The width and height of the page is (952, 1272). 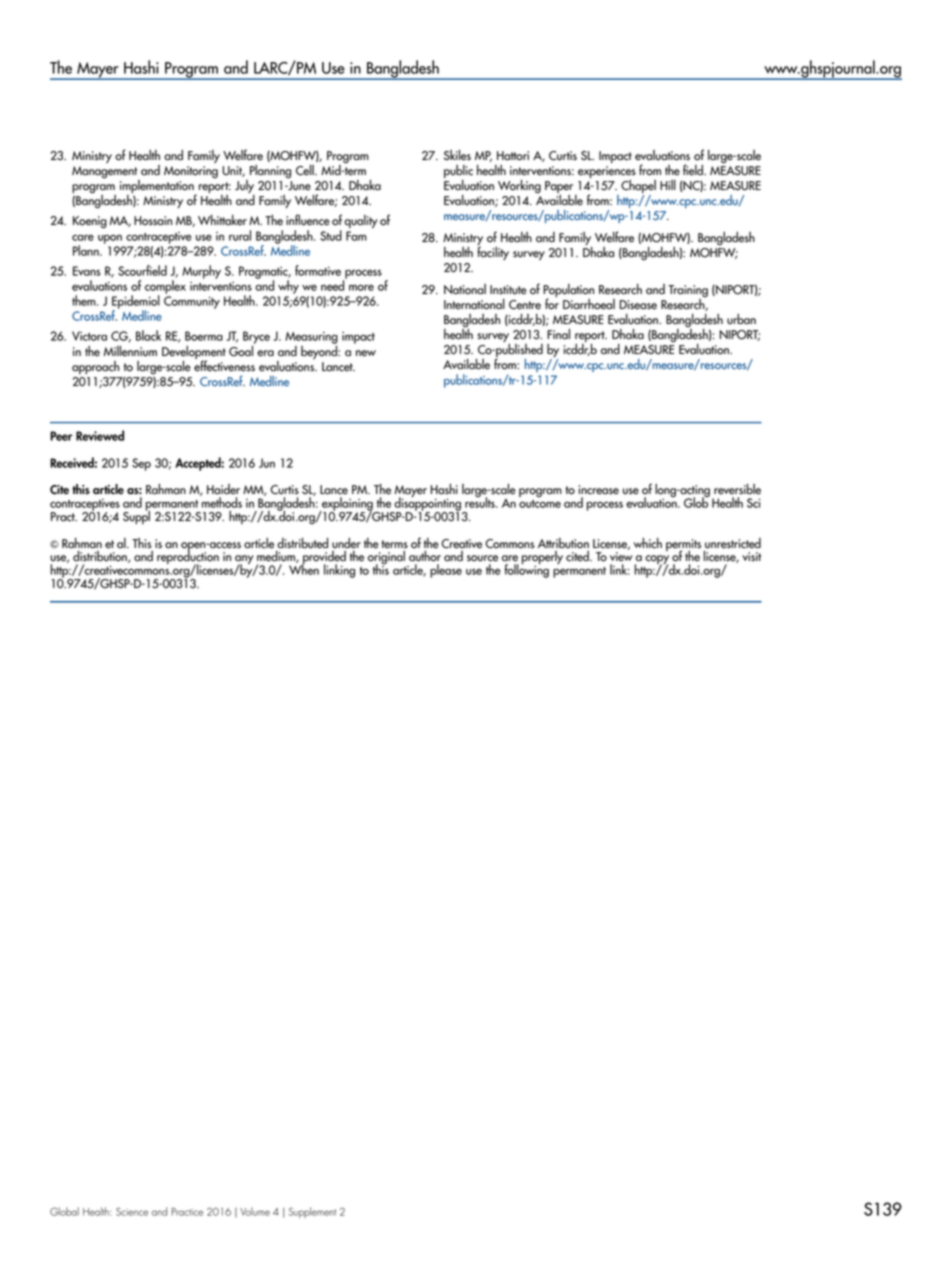 What do you see at coordinates (361, 221) in the page?
I see `quality` at bounding box center [361, 221].
